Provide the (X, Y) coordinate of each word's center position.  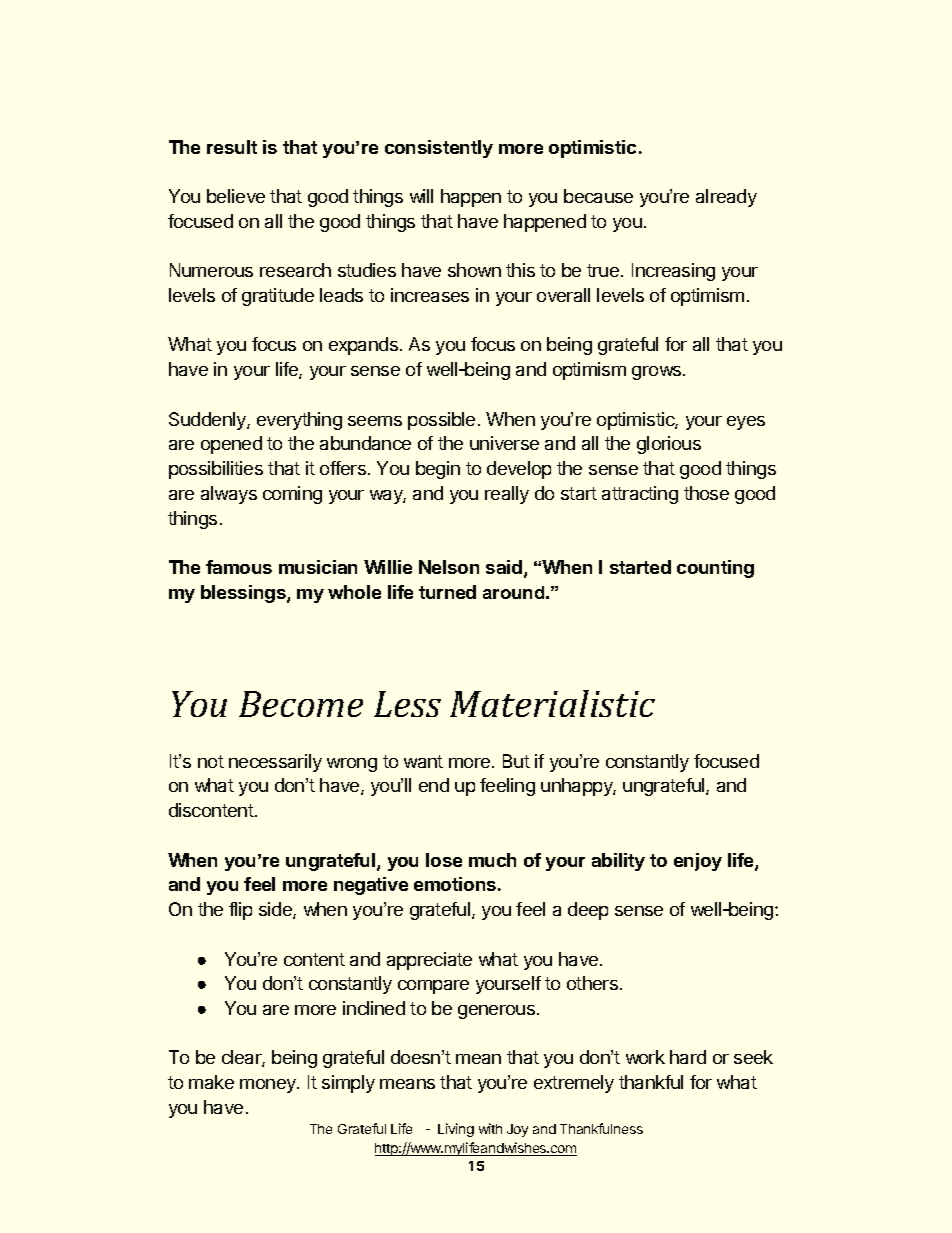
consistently (439, 149)
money (269, 1086)
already (726, 198)
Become (301, 704)
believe (236, 196)
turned (447, 592)
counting (715, 569)
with (490, 1128)
